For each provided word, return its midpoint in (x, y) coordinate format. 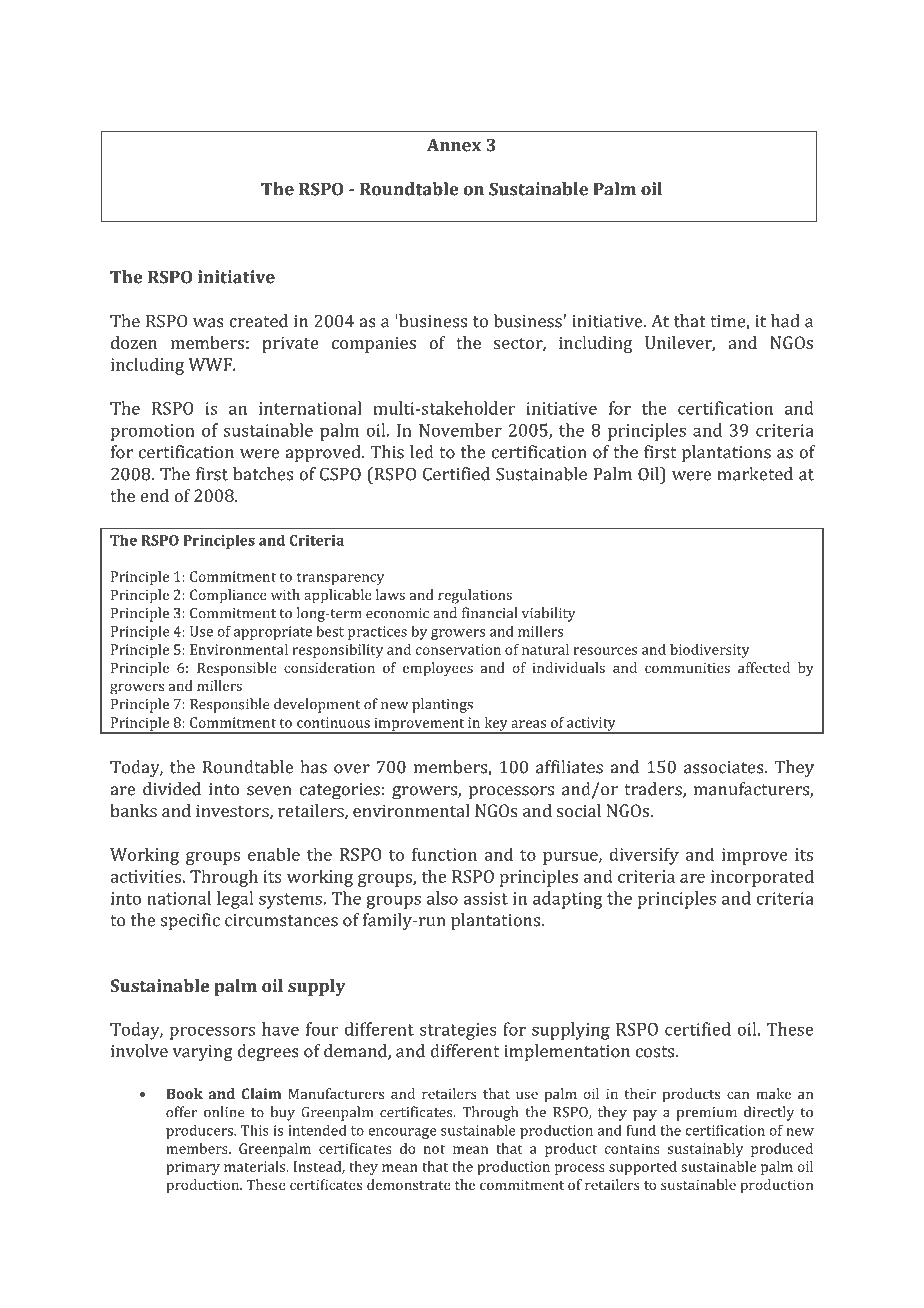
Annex (454, 145)
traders (654, 790)
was (208, 323)
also (442, 898)
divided (172, 789)
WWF (211, 364)
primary (193, 1168)
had (785, 321)
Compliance (228, 596)
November (460, 430)
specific (190, 921)
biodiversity (710, 651)
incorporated (762, 878)
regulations (475, 596)
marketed (755, 474)
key (496, 725)
